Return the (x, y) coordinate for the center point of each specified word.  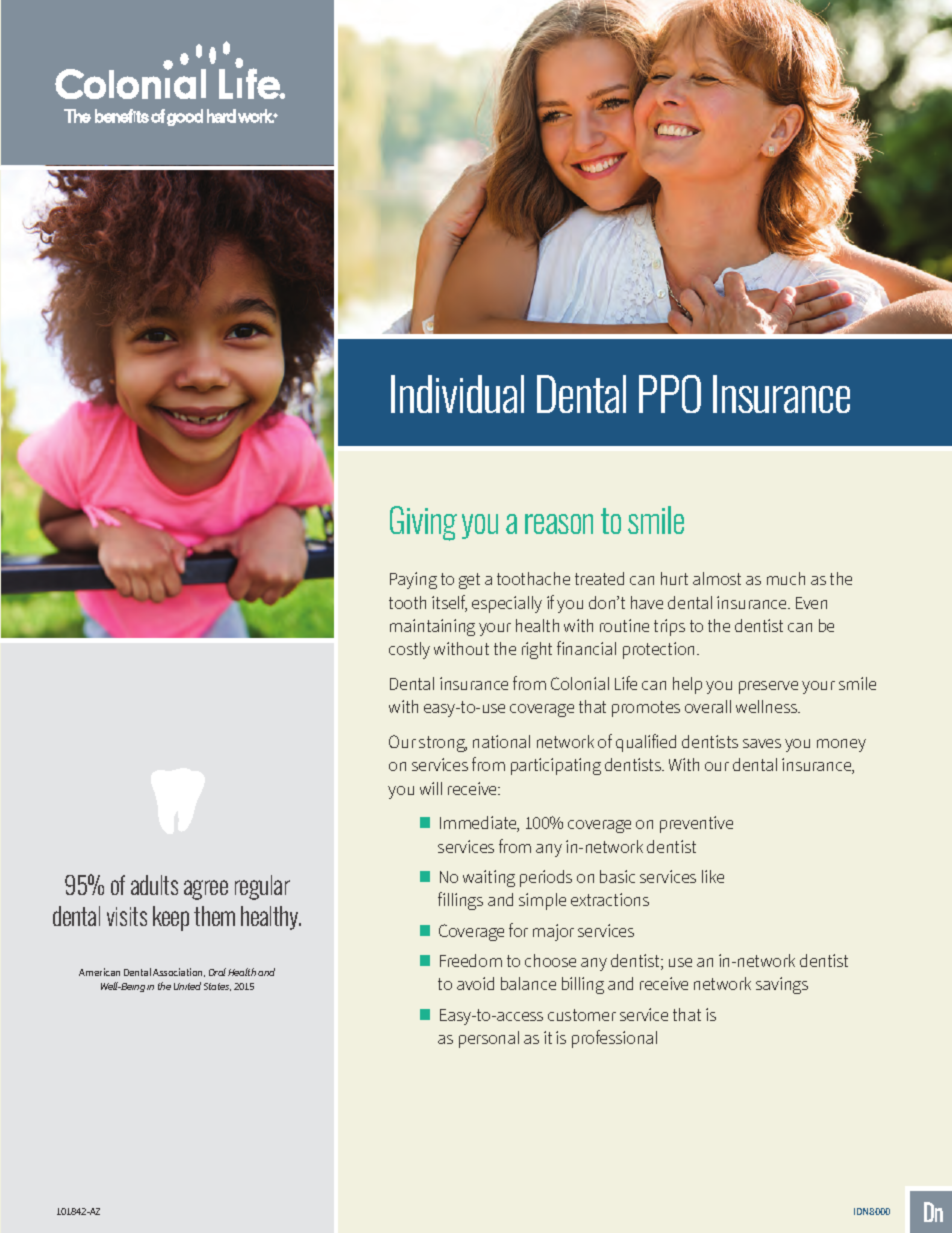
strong (443, 744)
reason (559, 524)
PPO (670, 394)
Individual (457, 394)
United (187, 986)
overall (708, 706)
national (501, 741)
